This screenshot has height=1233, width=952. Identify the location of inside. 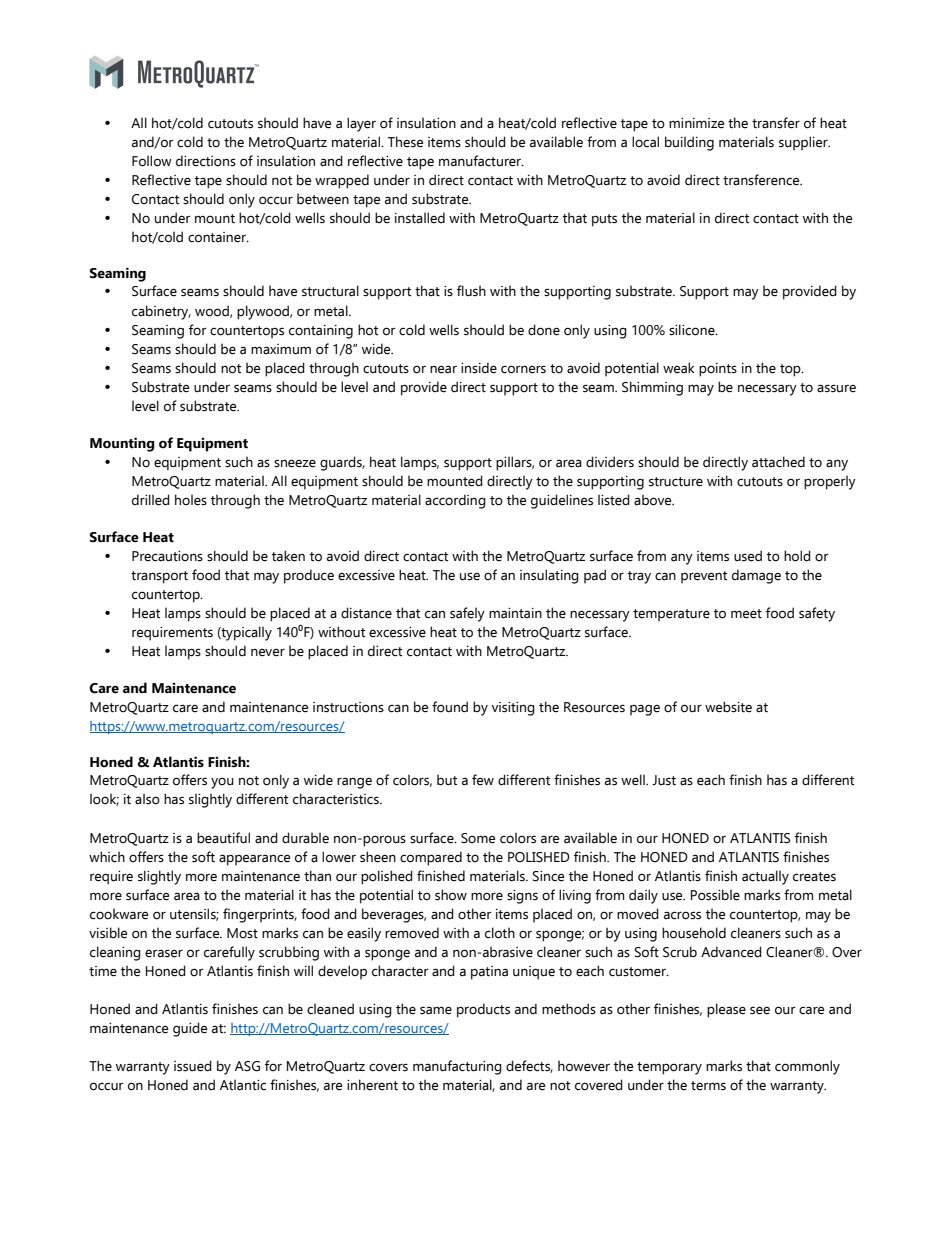
(479, 368).
